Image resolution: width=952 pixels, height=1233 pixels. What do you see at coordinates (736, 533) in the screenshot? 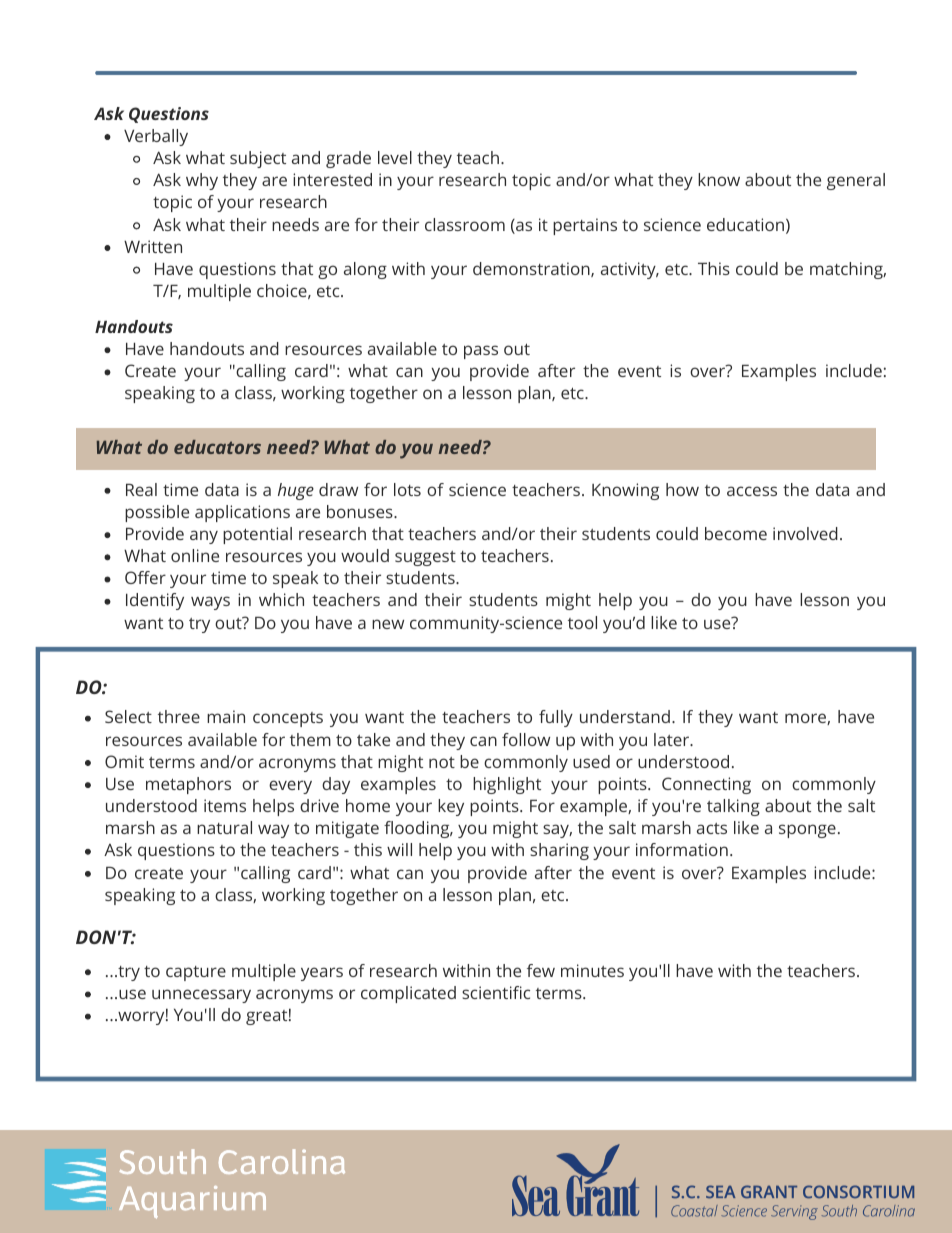
I see `become` at bounding box center [736, 533].
